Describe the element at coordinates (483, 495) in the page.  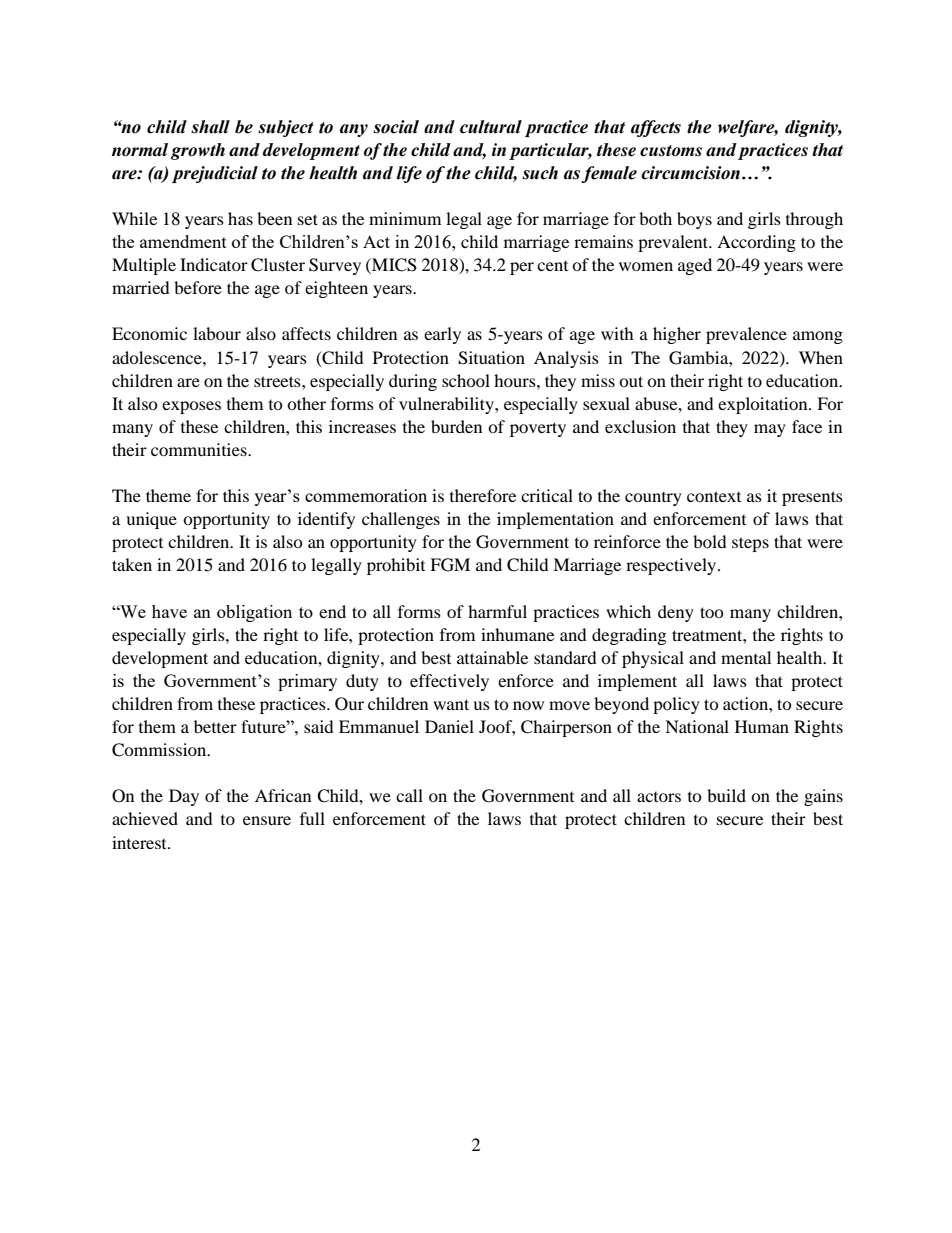
I see `therefore` at that location.
